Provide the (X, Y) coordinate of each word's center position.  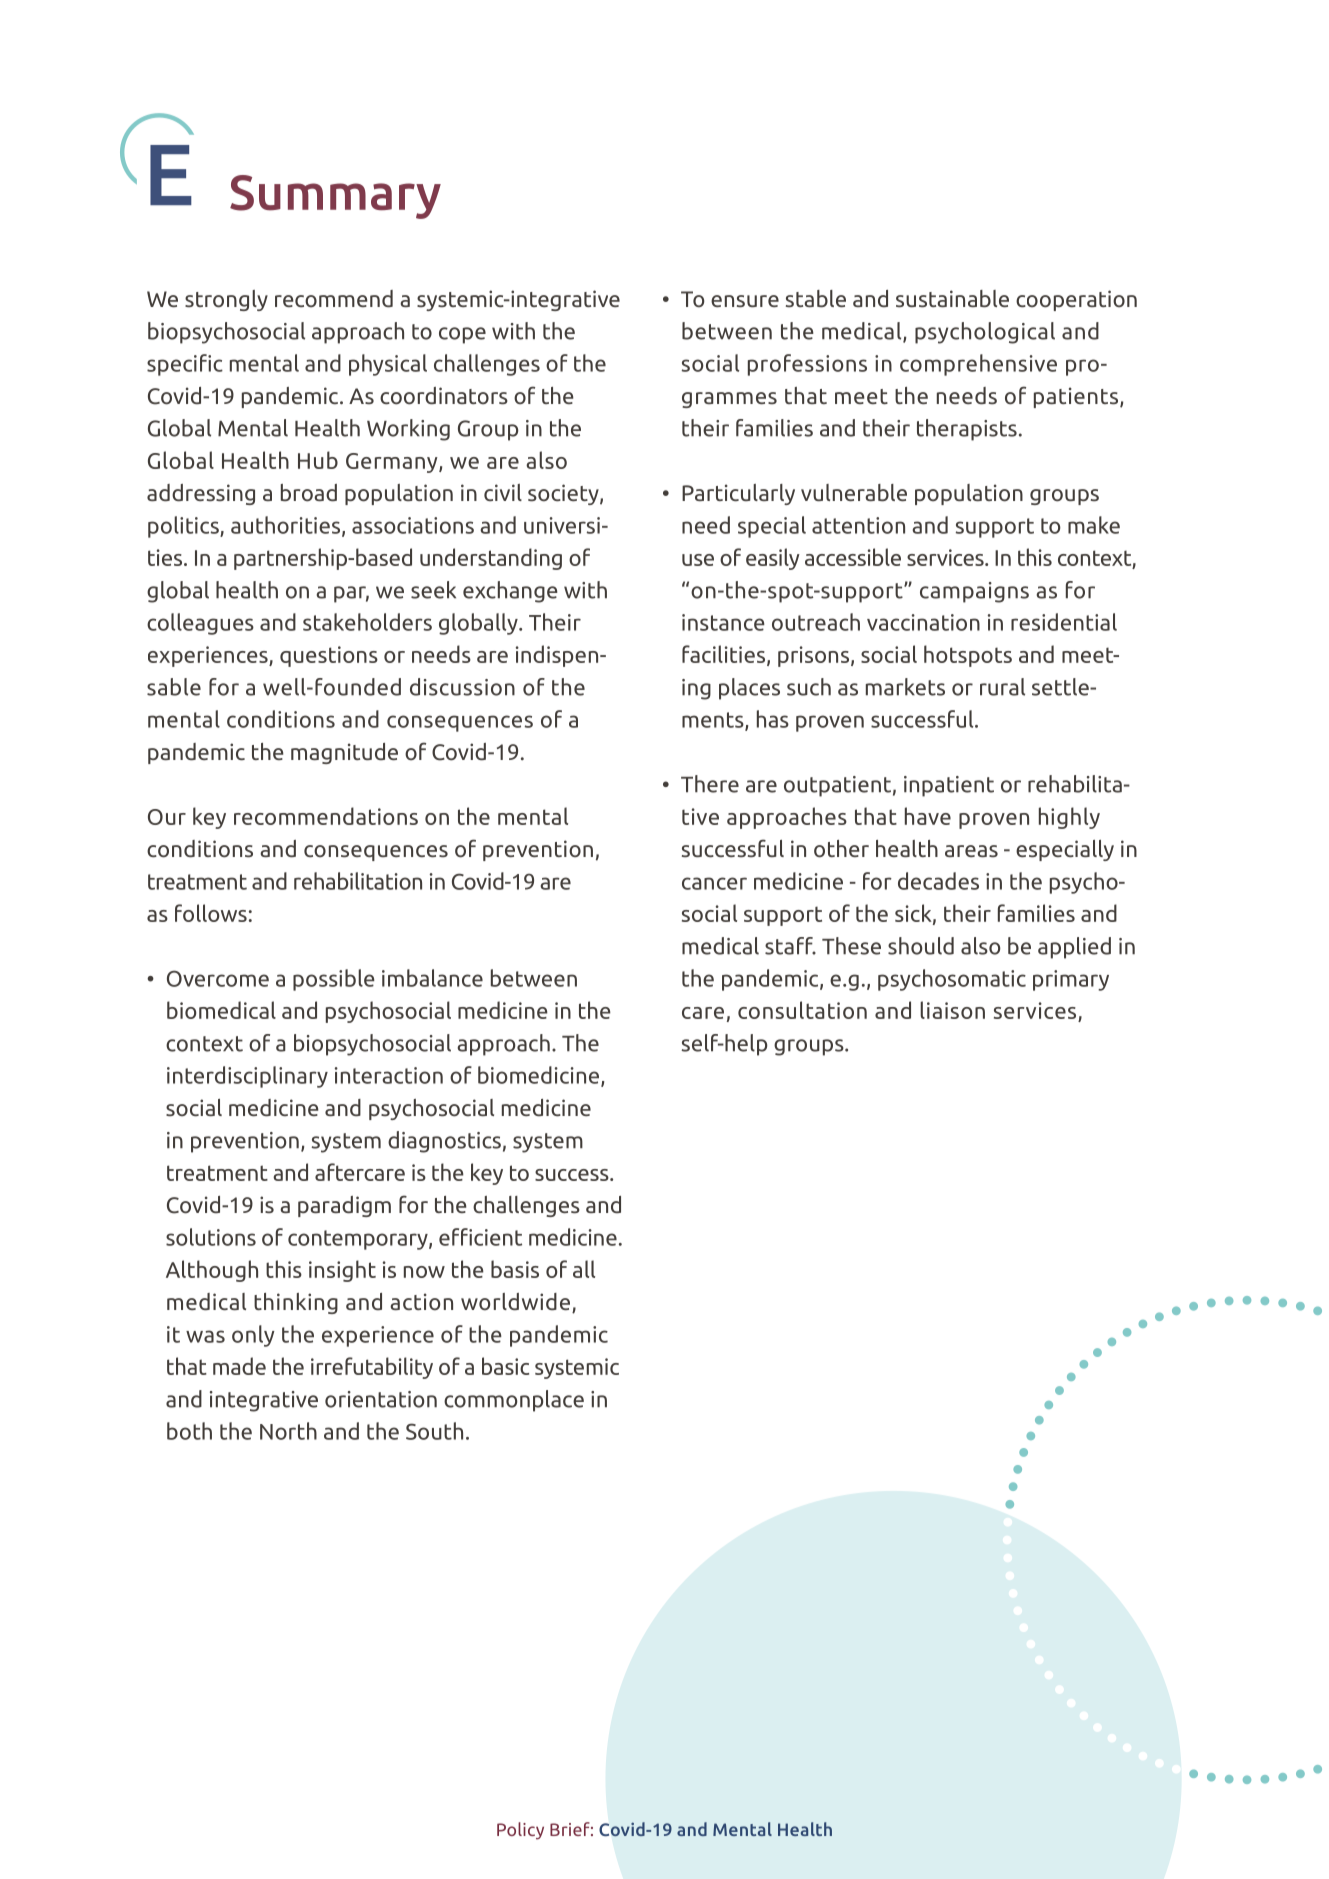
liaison (952, 1010)
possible (334, 980)
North (288, 1431)
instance (723, 622)
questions (329, 656)
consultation (802, 1010)
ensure (745, 301)
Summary (335, 197)
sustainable (952, 299)
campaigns (974, 592)
